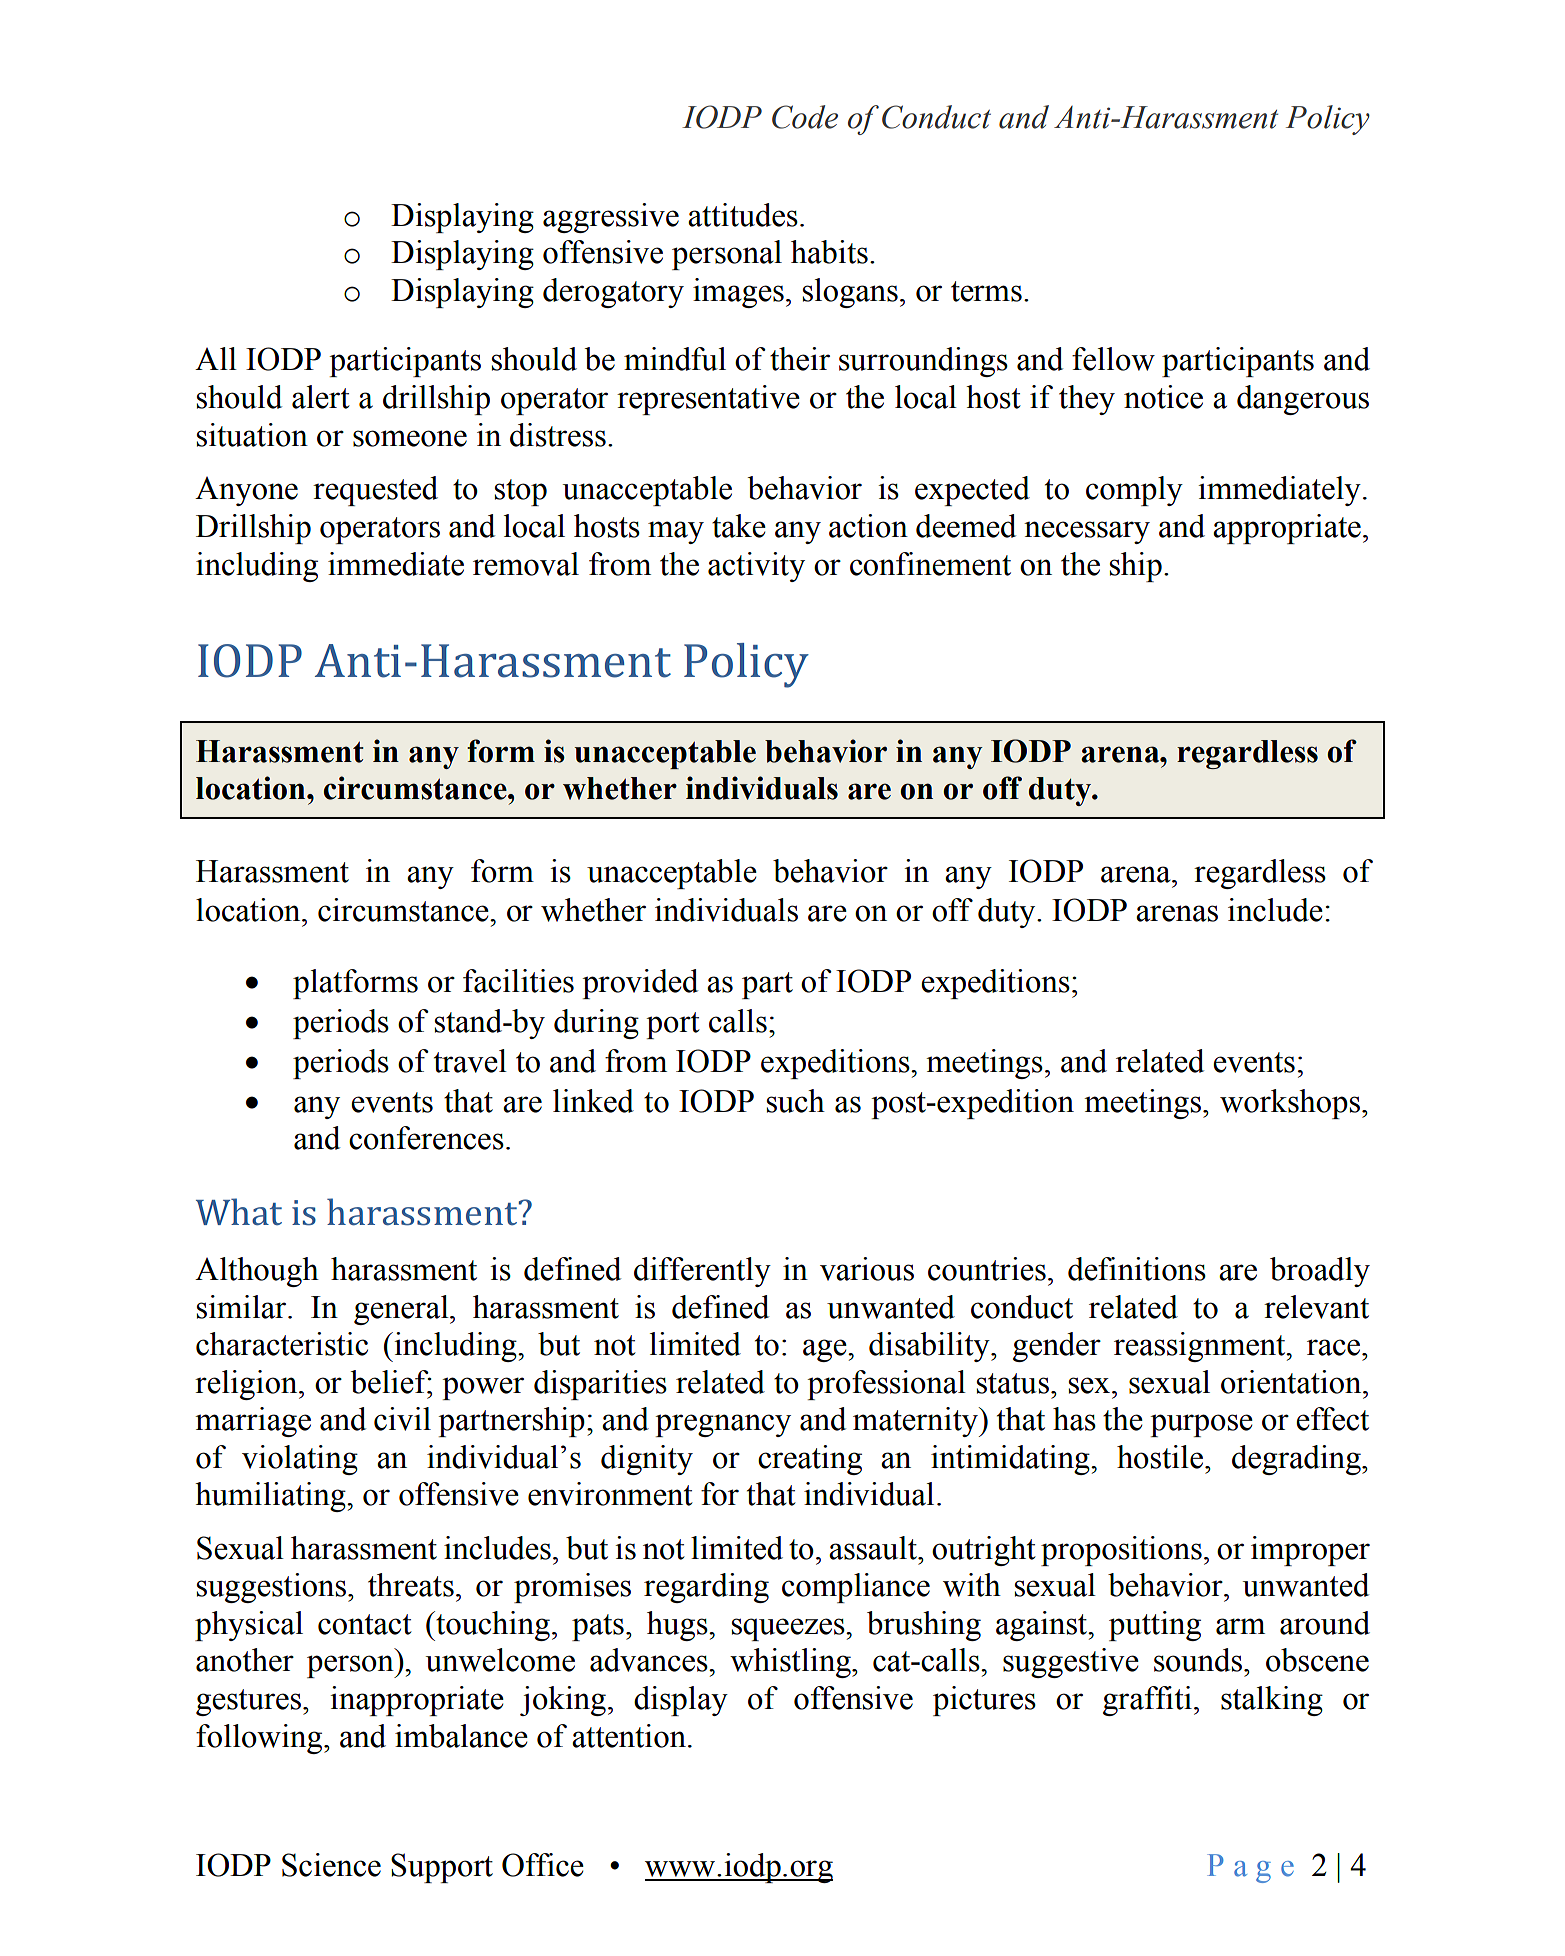 Image resolution: width=1565 pixels, height=1956 pixels. I want to click on activity, so click(756, 567).
